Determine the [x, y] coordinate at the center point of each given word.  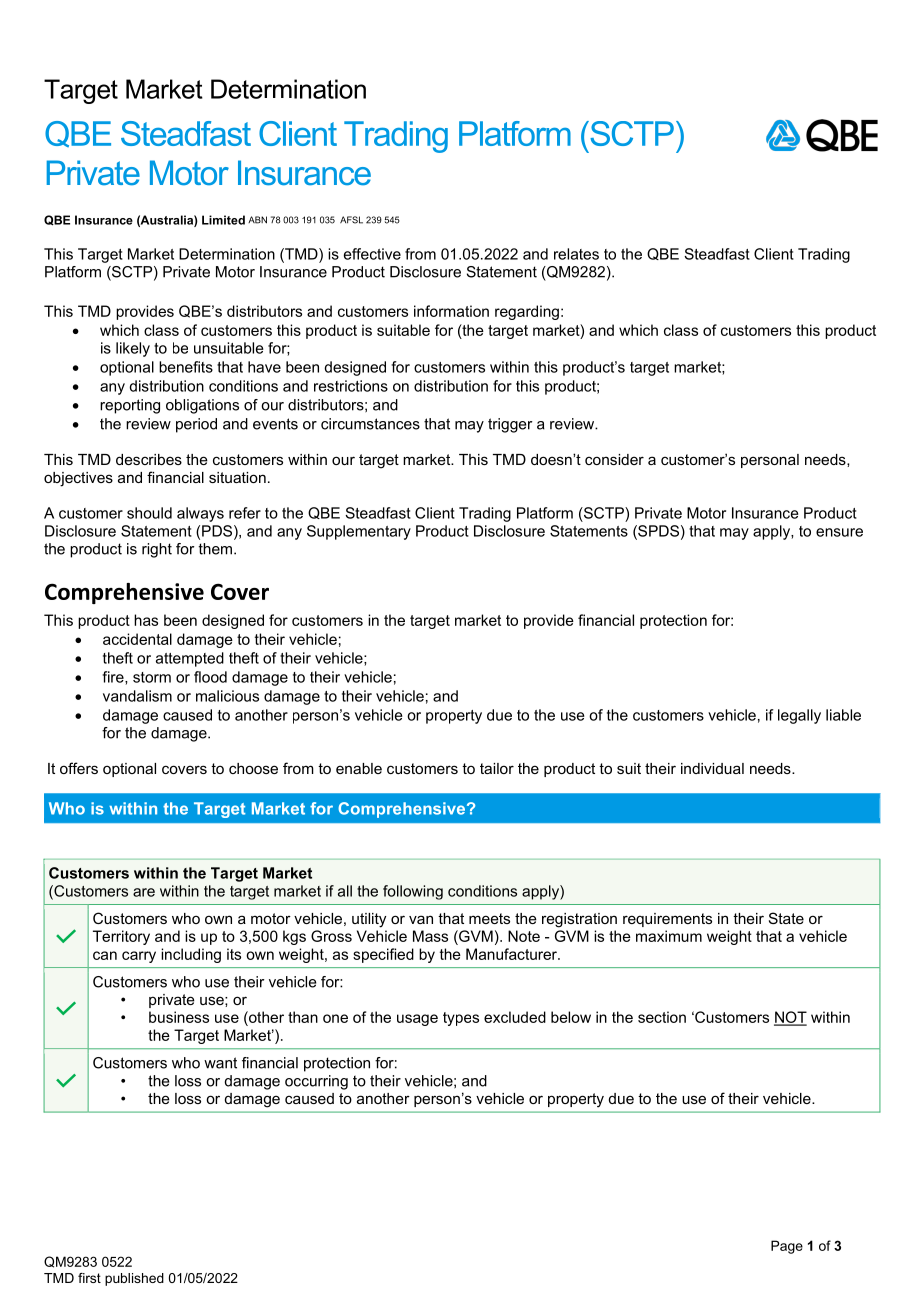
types [461, 1019]
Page [787, 1247]
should [149, 513]
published [134, 1279]
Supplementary [359, 532]
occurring [316, 1082]
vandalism [137, 696]
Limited [223, 220]
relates [576, 254]
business [179, 1017]
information [451, 311]
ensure [839, 532]
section [662, 1017]
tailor [497, 768]
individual [712, 768]
